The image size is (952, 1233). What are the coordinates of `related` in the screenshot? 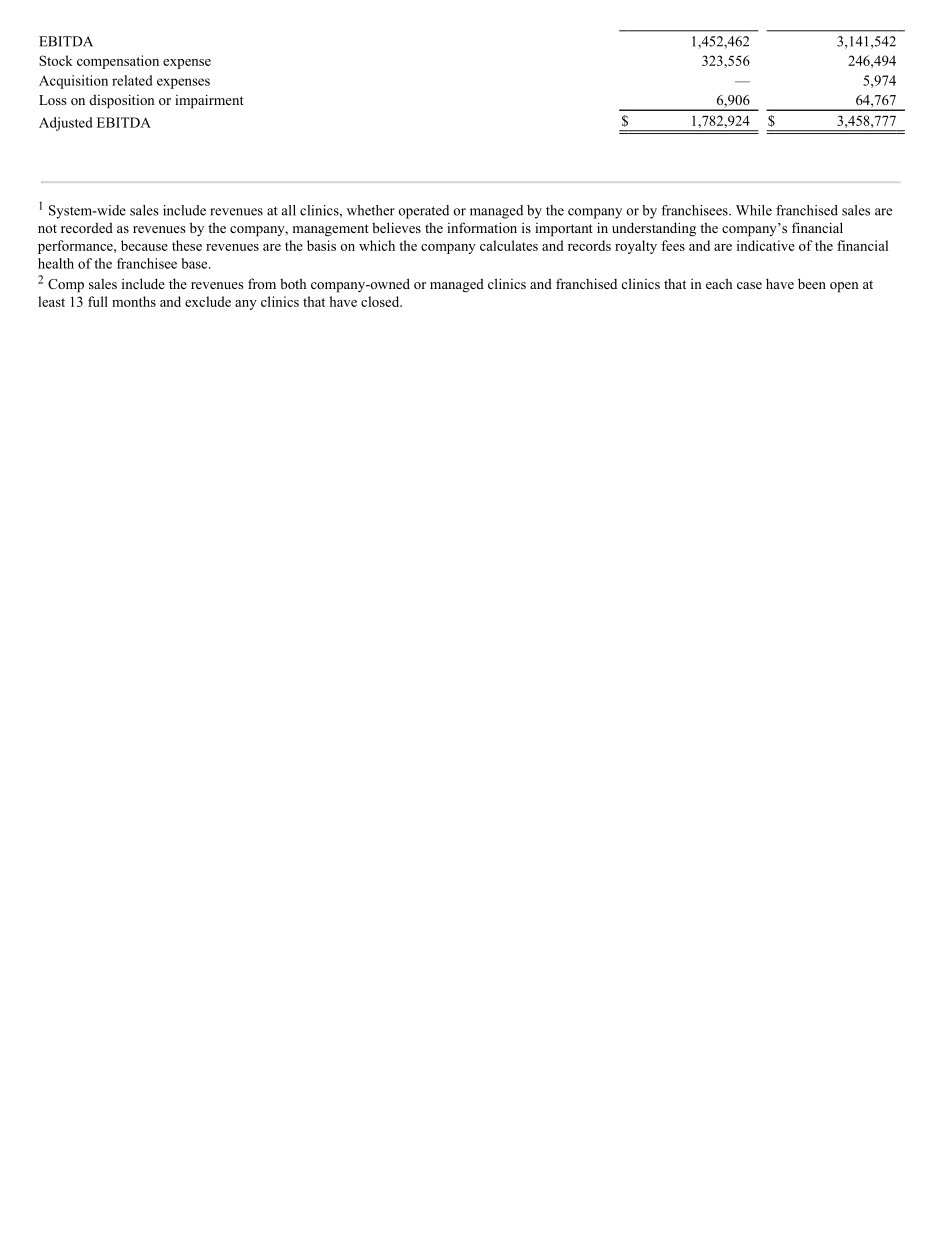 It's located at (132, 80).
